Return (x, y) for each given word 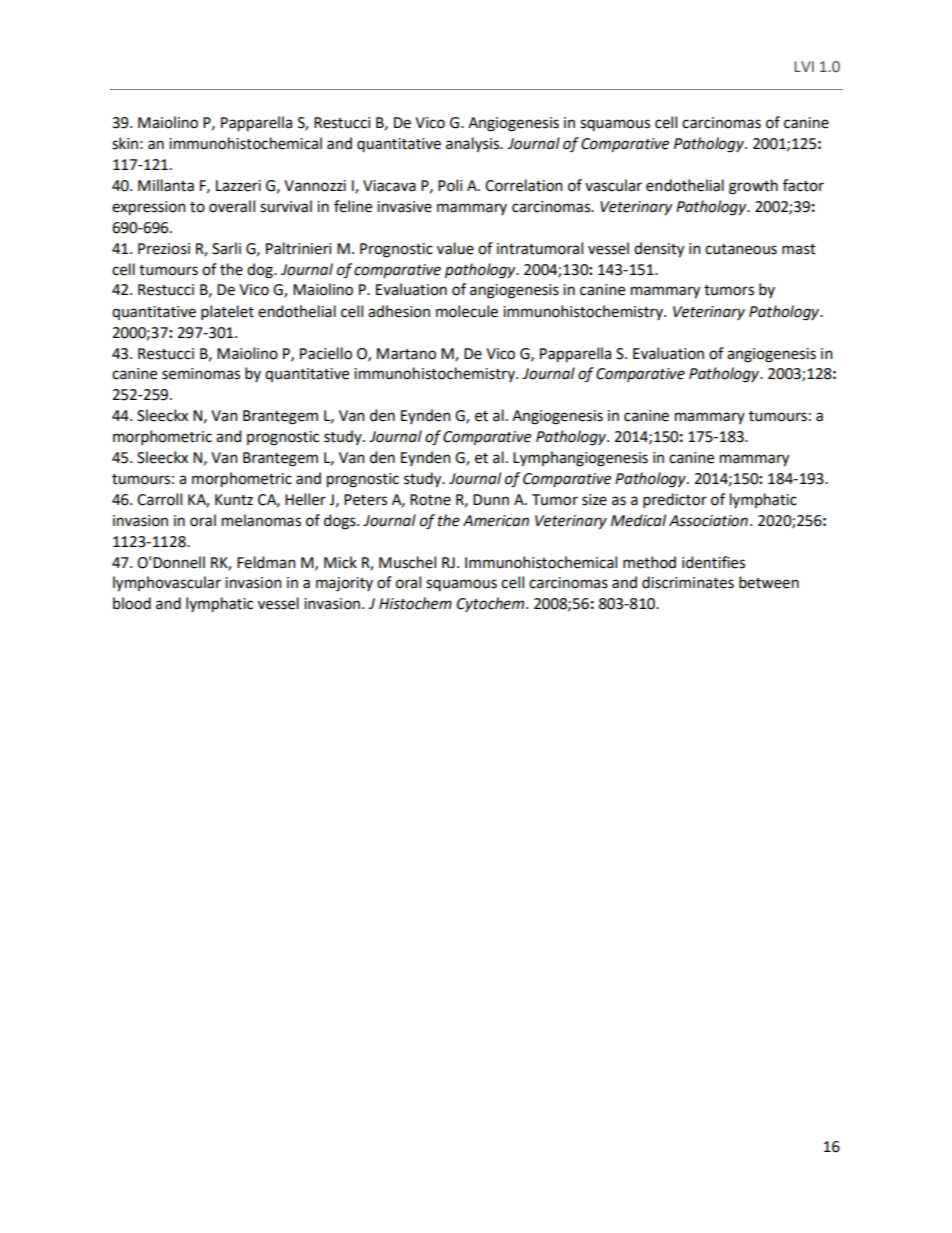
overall (232, 206)
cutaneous (741, 249)
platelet (227, 312)
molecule (467, 311)
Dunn (491, 500)
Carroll (159, 499)
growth (753, 187)
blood (132, 603)
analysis (474, 145)
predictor (675, 500)
